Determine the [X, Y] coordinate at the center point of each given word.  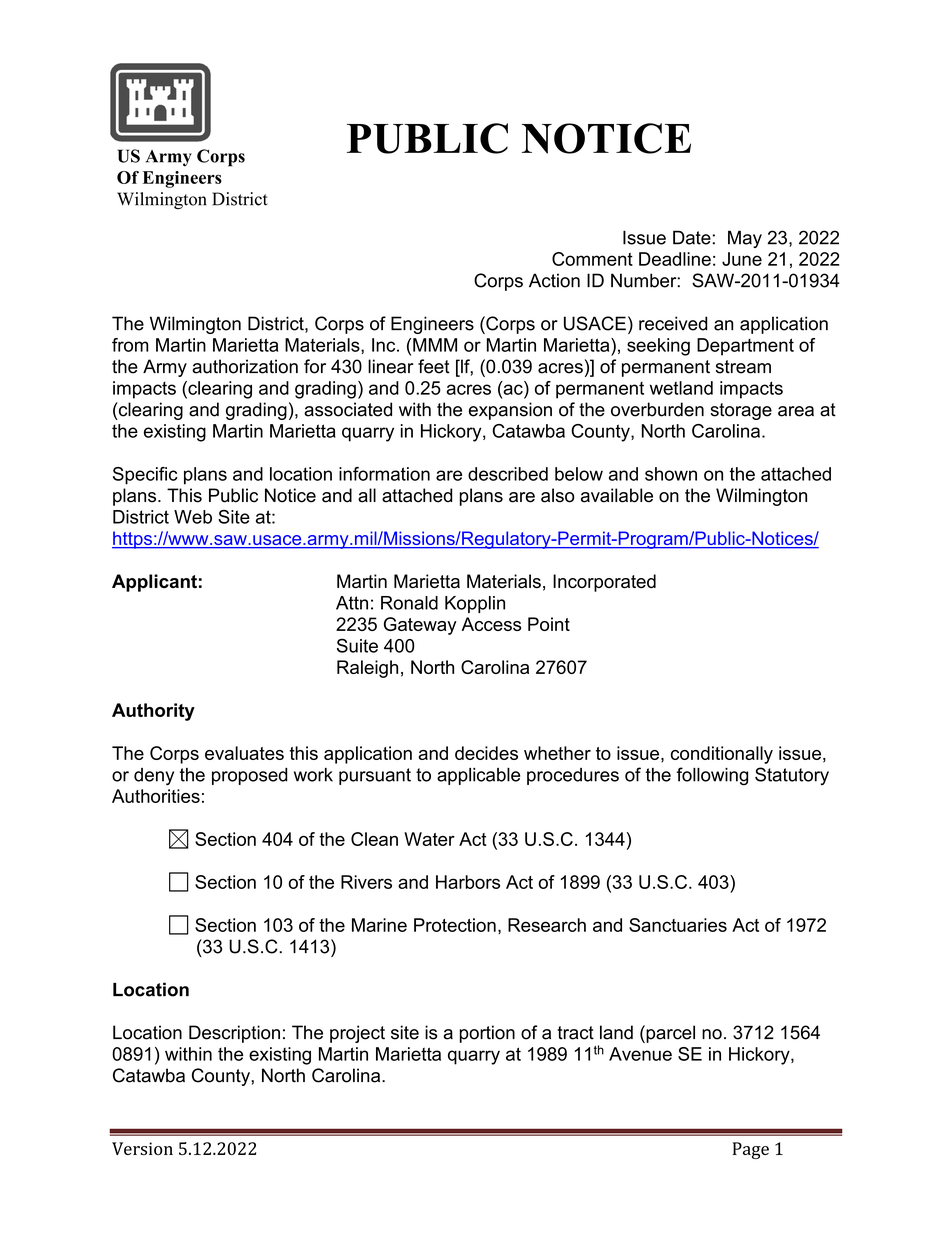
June [742, 259]
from [130, 345]
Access [491, 624]
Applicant [154, 583]
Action [554, 280]
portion [487, 1034]
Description [234, 1034]
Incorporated [604, 583]
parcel [669, 1034]
